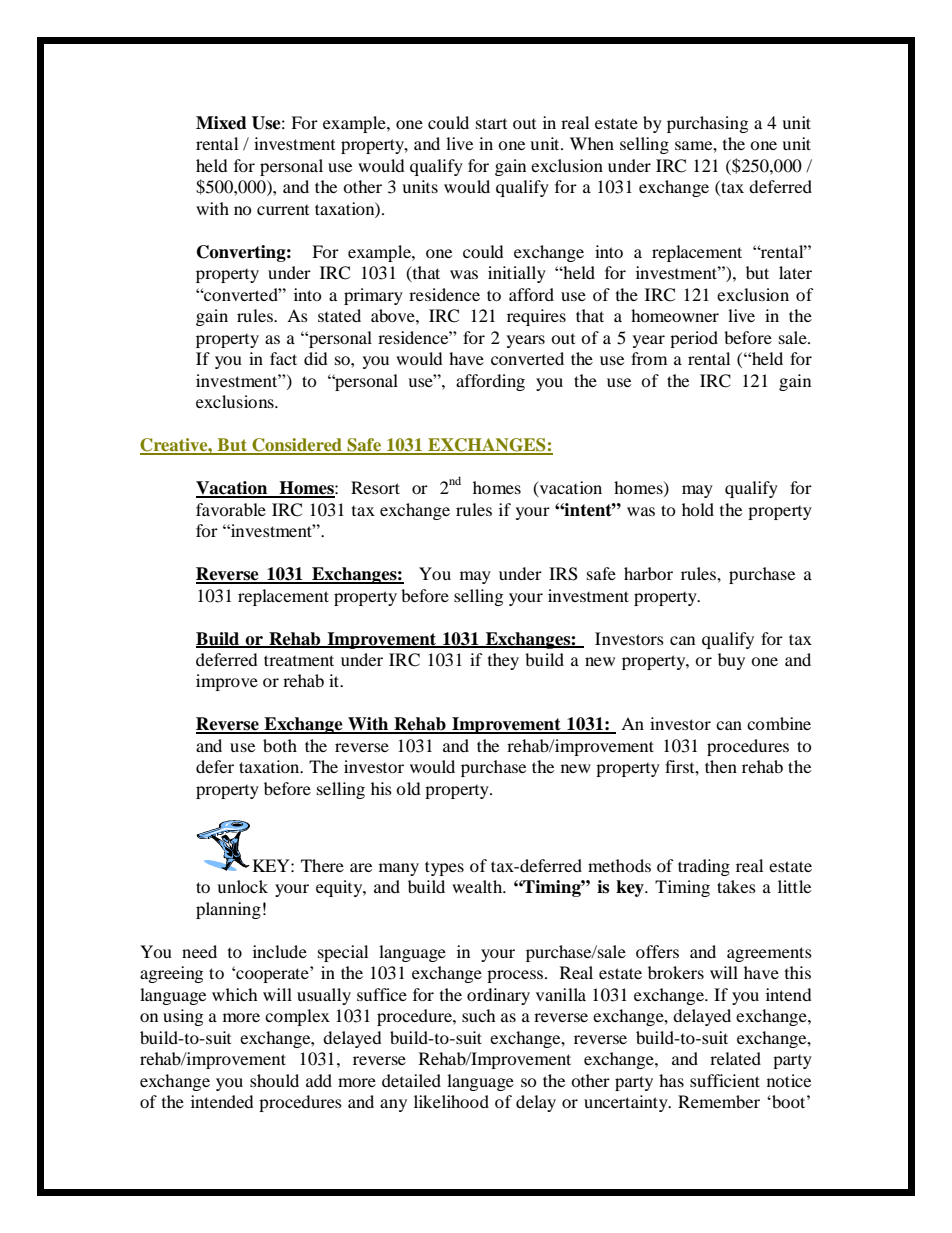 The height and width of the page is (1233, 952). I want to click on they, so click(503, 661).
